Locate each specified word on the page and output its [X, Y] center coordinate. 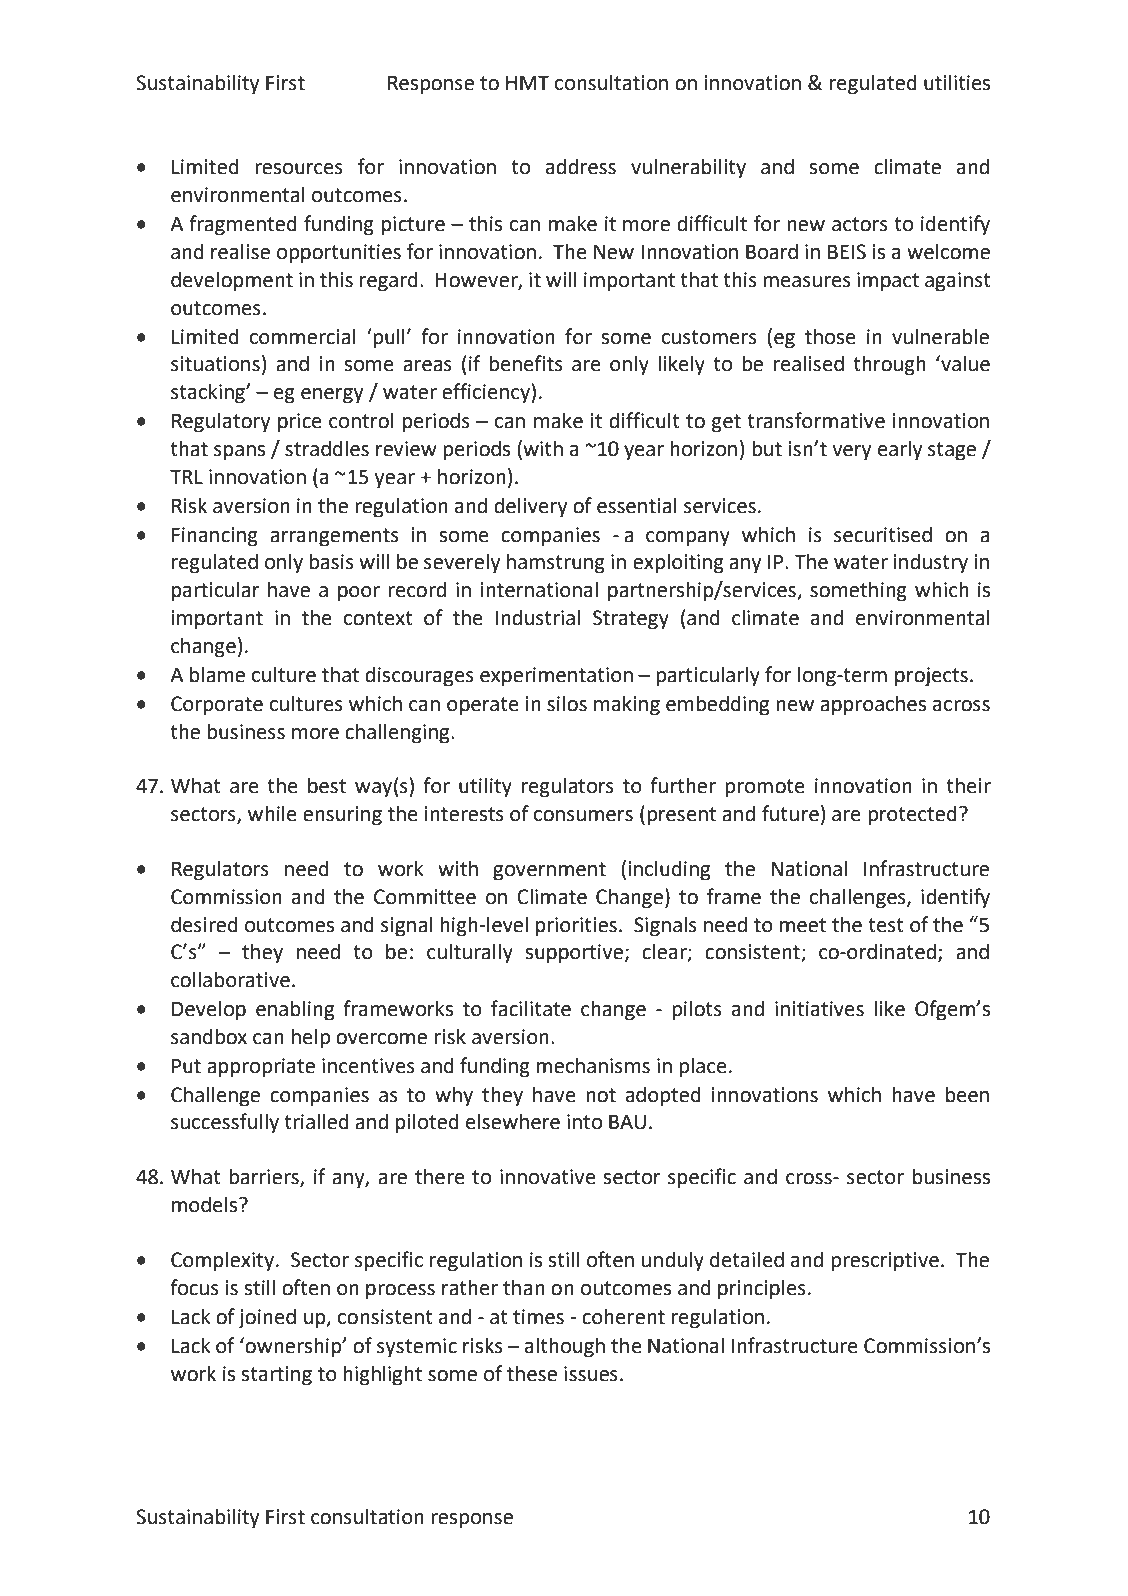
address [581, 166]
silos [567, 703]
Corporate [217, 706]
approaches [873, 705]
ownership [293, 1347]
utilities [957, 82]
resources [299, 169]
